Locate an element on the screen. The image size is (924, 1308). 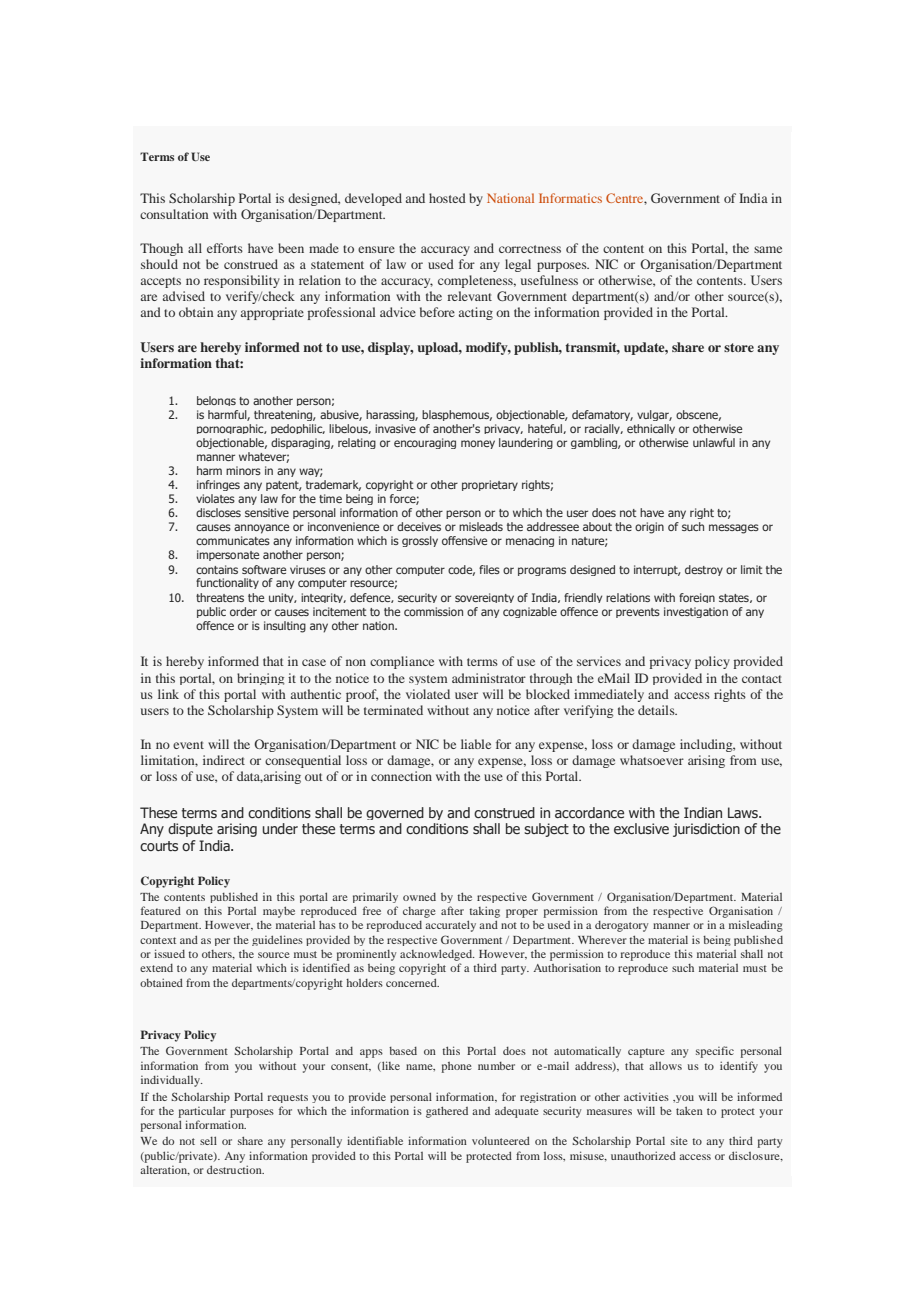
same is located at coordinates (768, 249).
